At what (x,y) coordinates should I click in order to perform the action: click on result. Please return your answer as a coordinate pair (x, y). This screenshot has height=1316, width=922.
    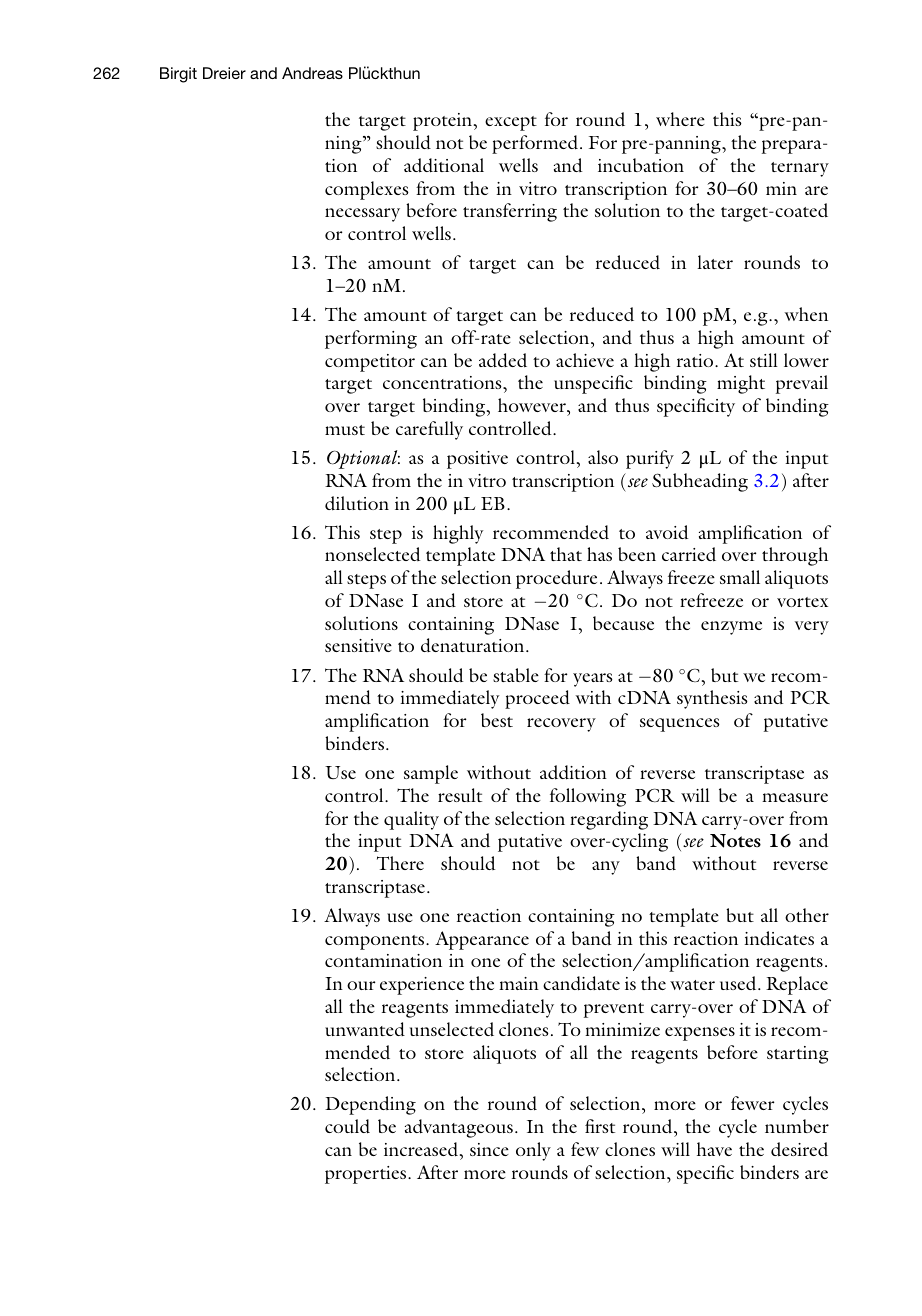
    Looking at the image, I should click on (460, 795).
